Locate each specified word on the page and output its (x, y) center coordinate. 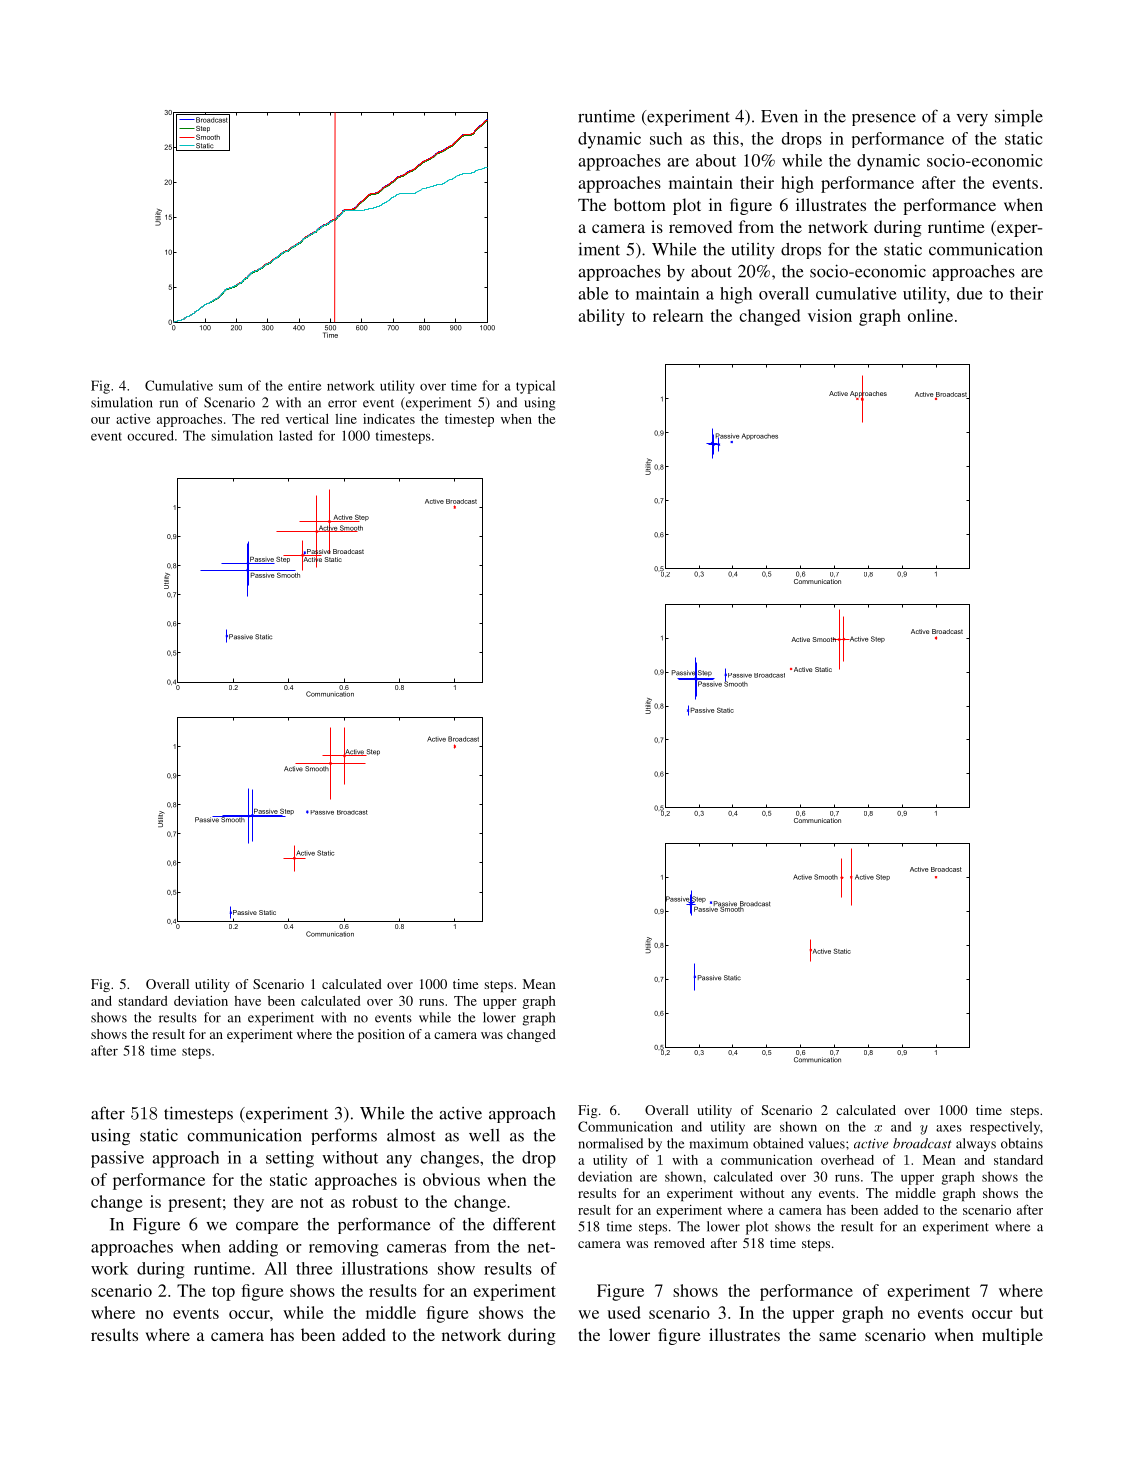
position (381, 1036)
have (247, 1001)
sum (231, 387)
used (624, 1312)
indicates (389, 418)
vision (830, 315)
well (484, 1135)
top (223, 1293)
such (666, 138)
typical (535, 387)
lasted (296, 435)
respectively (1006, 1128)
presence (884, 119)
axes (949, 1128)
